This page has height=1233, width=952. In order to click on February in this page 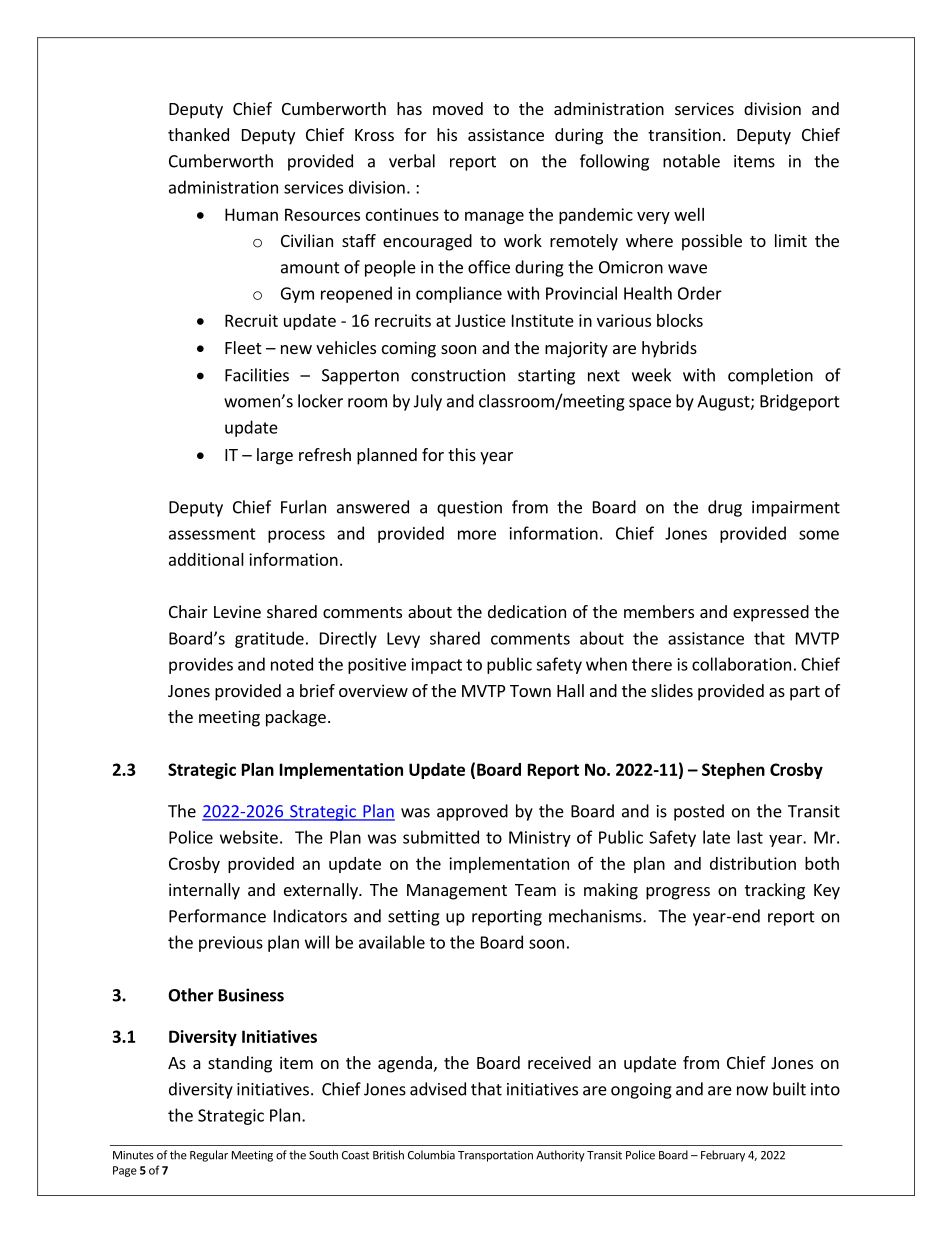, I will do `click(723, 1156)`.
